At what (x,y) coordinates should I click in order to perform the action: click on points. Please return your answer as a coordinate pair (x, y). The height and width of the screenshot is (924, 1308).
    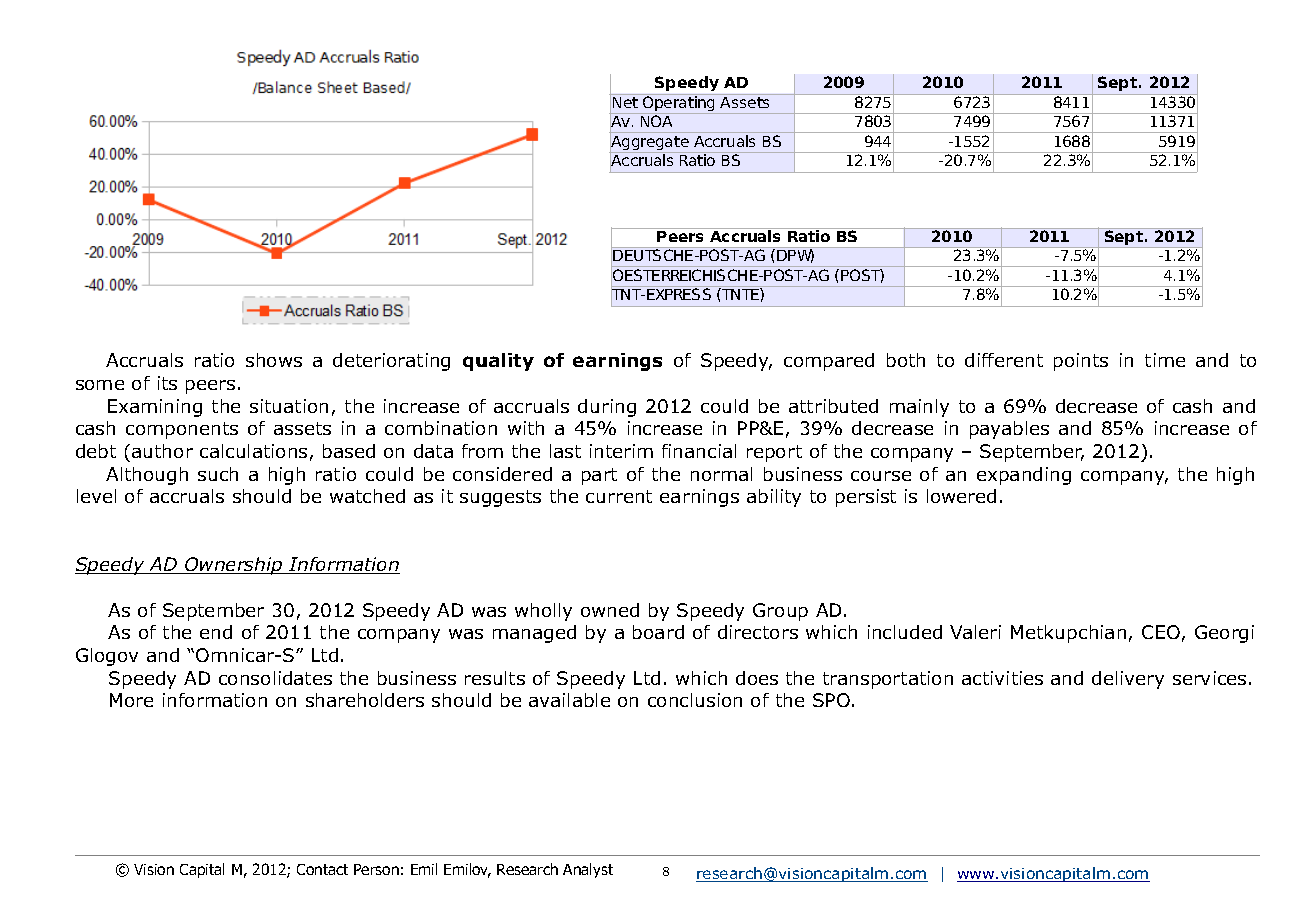
    Looking at the image, I should click on (1081, 362).
